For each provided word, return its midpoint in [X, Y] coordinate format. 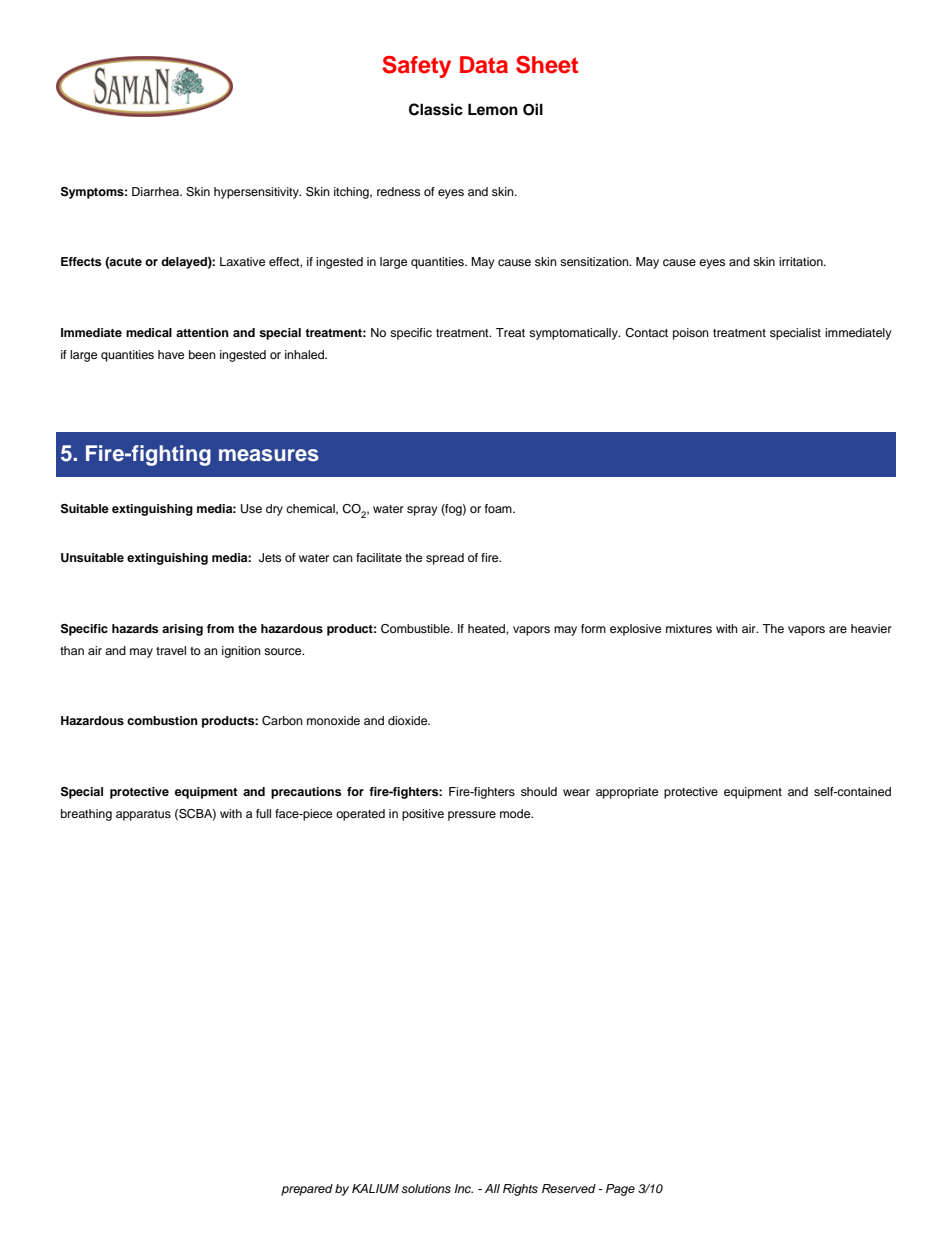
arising [182, 630]
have [171, 354]
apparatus [143, 815]
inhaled [305, 354]
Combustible [416, 629]
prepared [307, 1190]
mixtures [689, 628]
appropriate [627, 793]
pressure [472, 816]
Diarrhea [156, 191]
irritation [802, 261]
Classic [436, 109]
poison [691, 334]
